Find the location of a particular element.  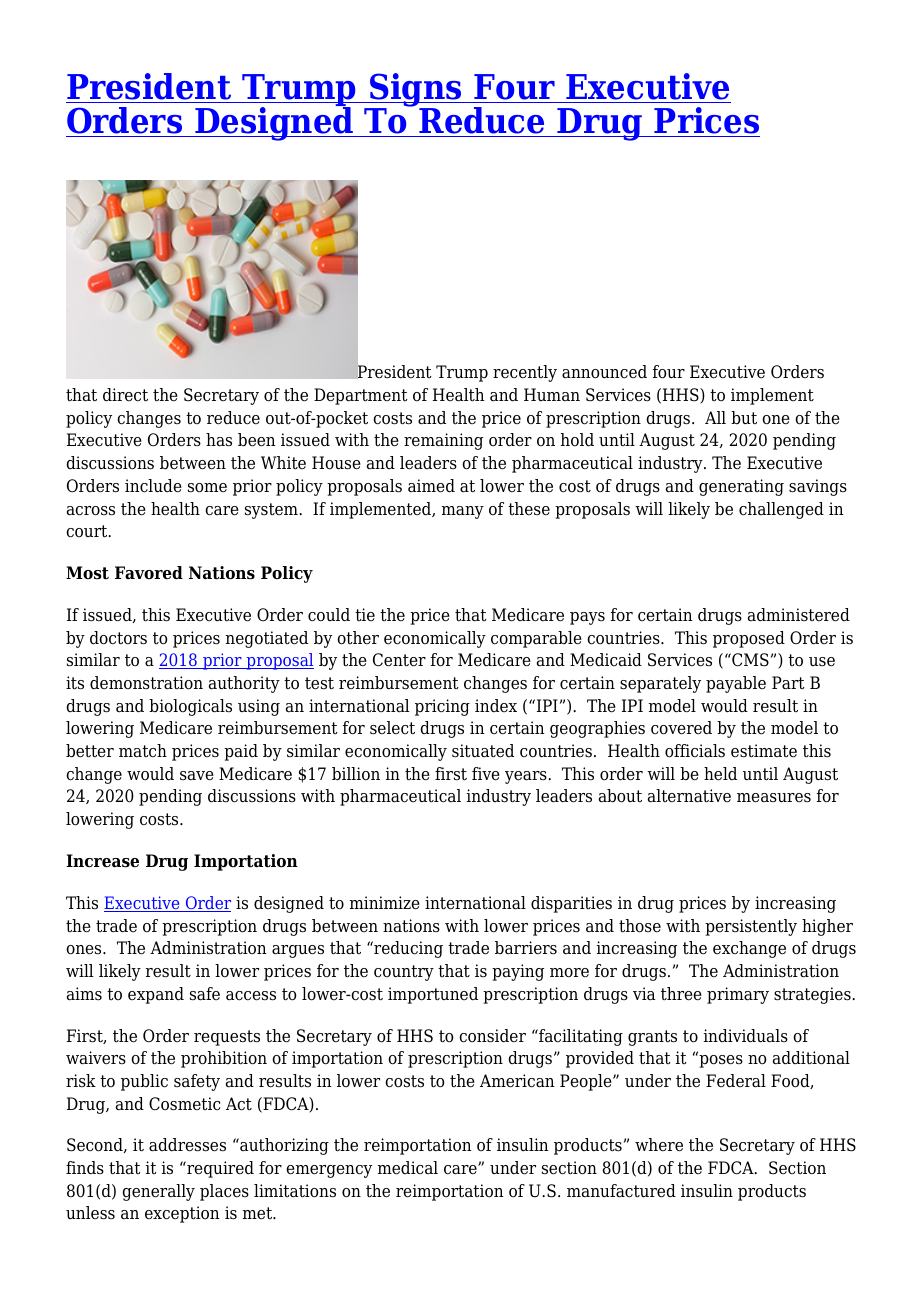

match is located at coordinates (143, 751).
